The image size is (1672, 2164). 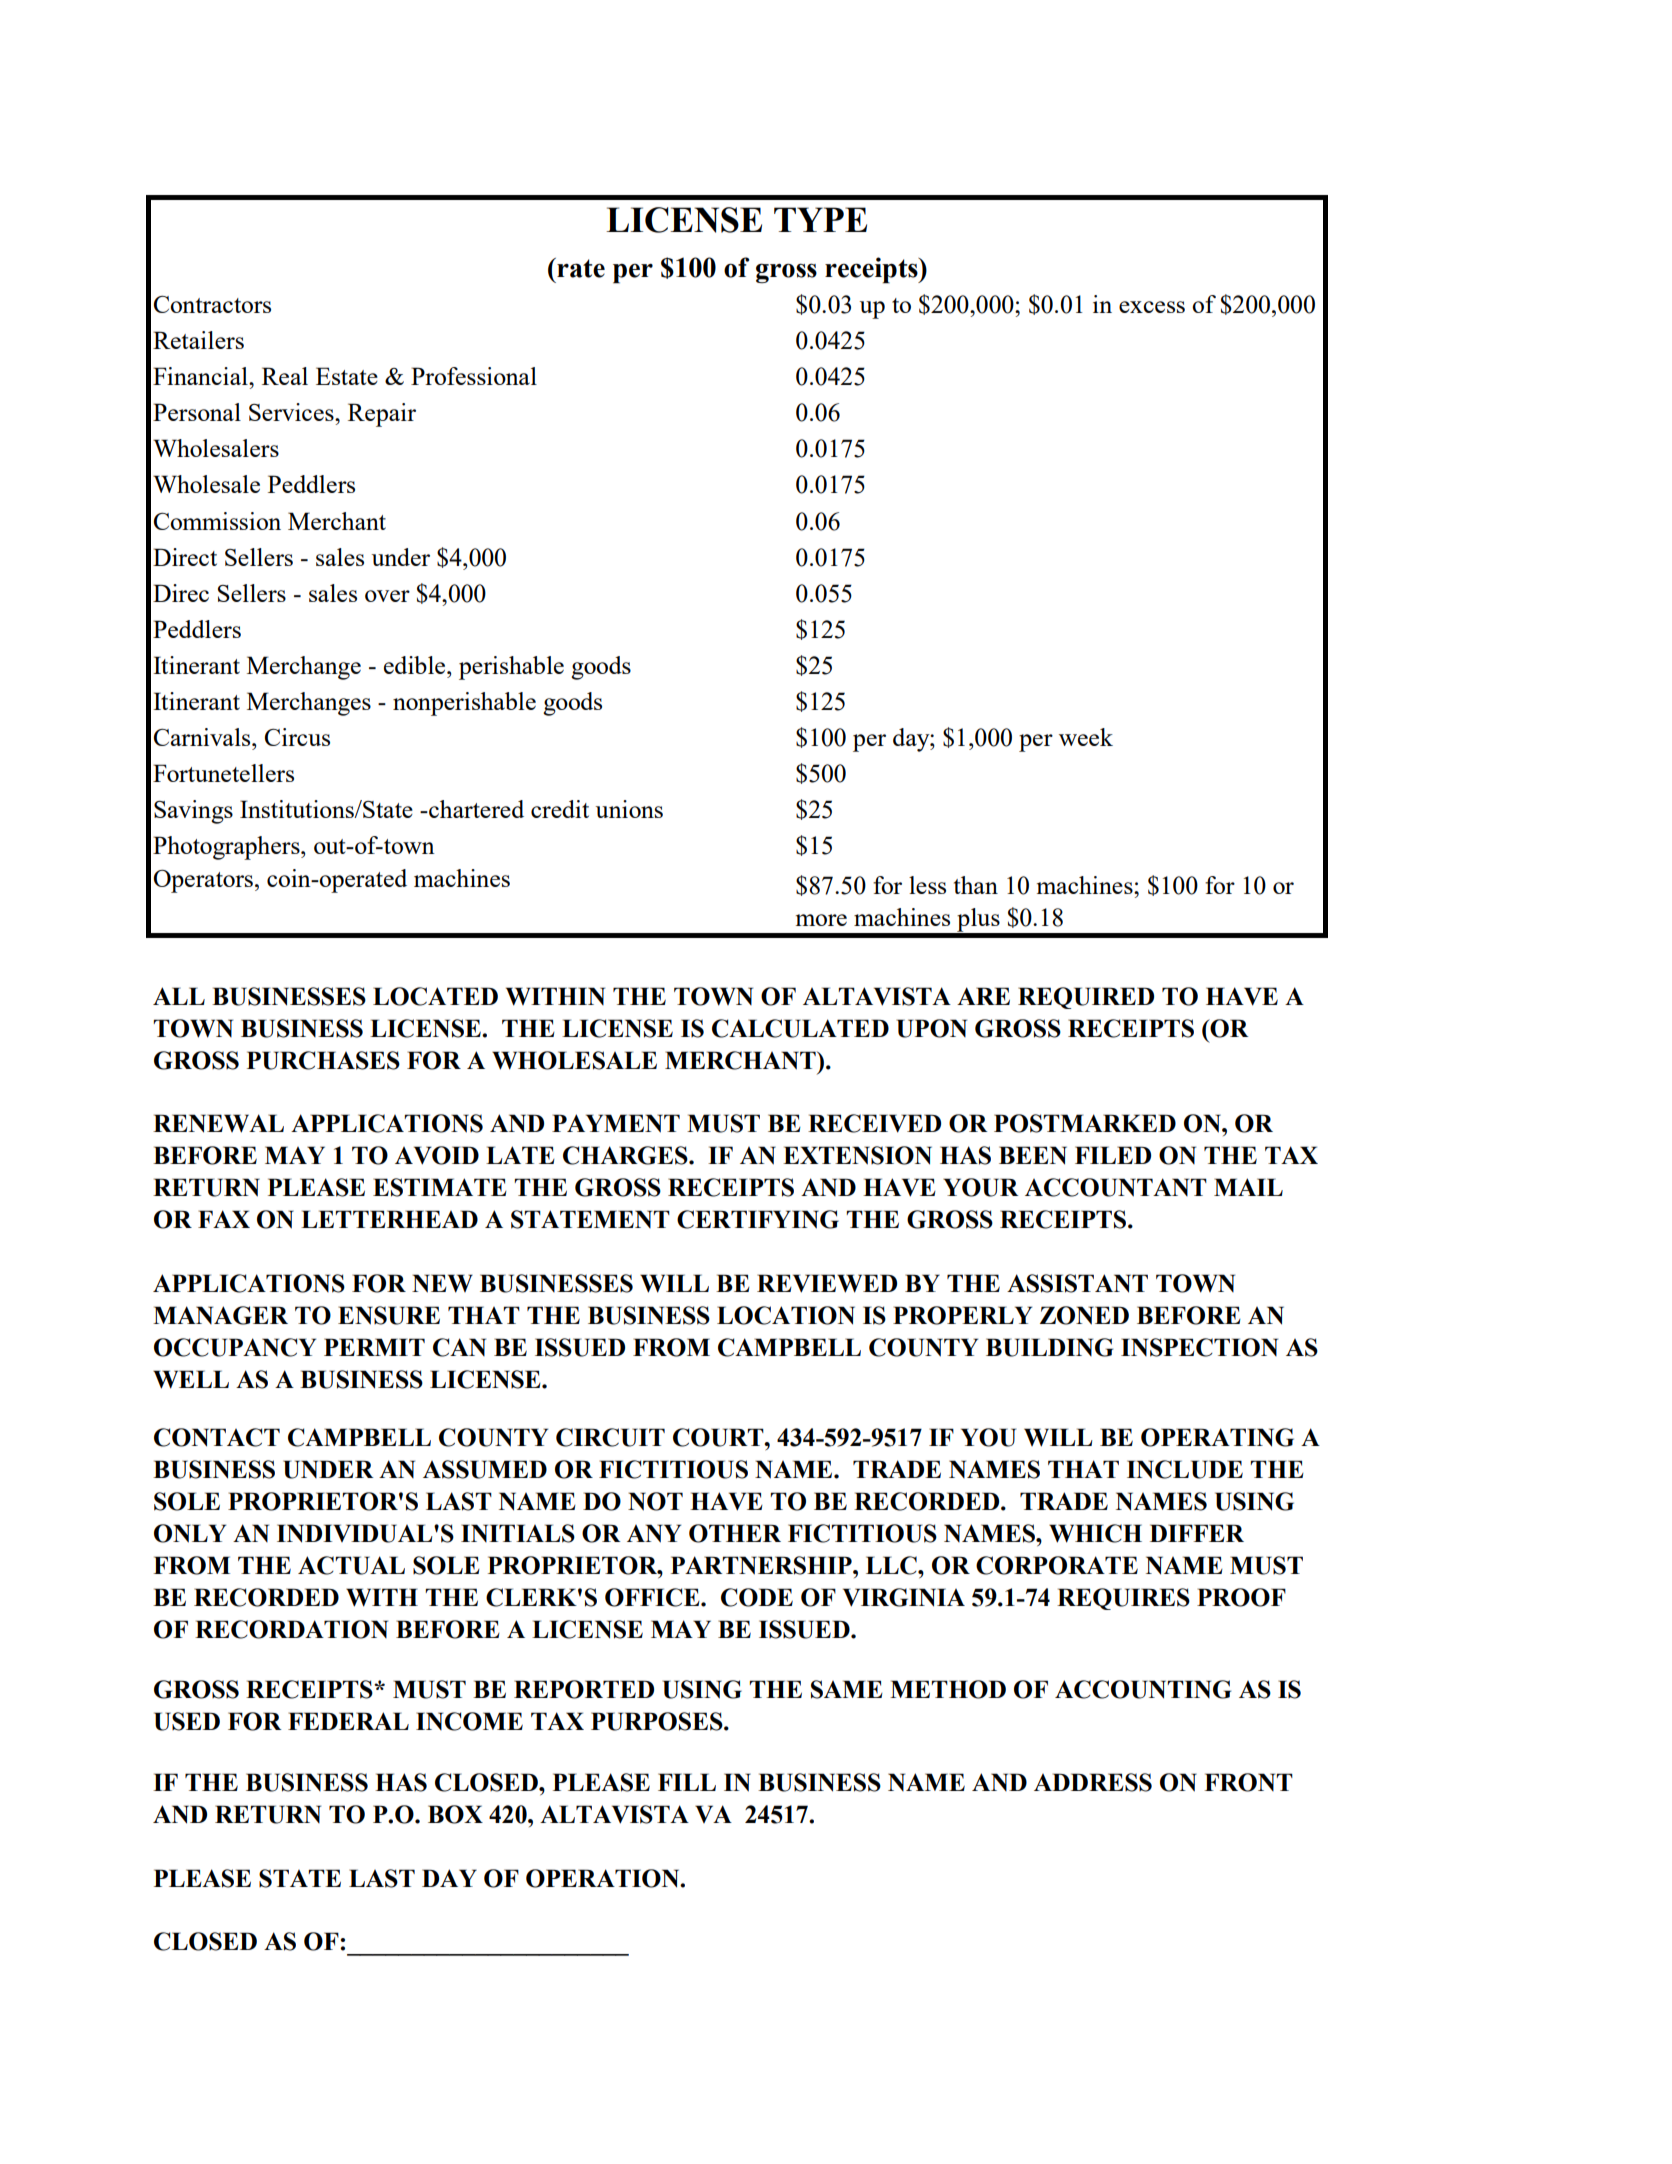 What do you see at coordinates (820, 219) in the screenshot?
I see `TYPE` at bounding box center [820, 219].
